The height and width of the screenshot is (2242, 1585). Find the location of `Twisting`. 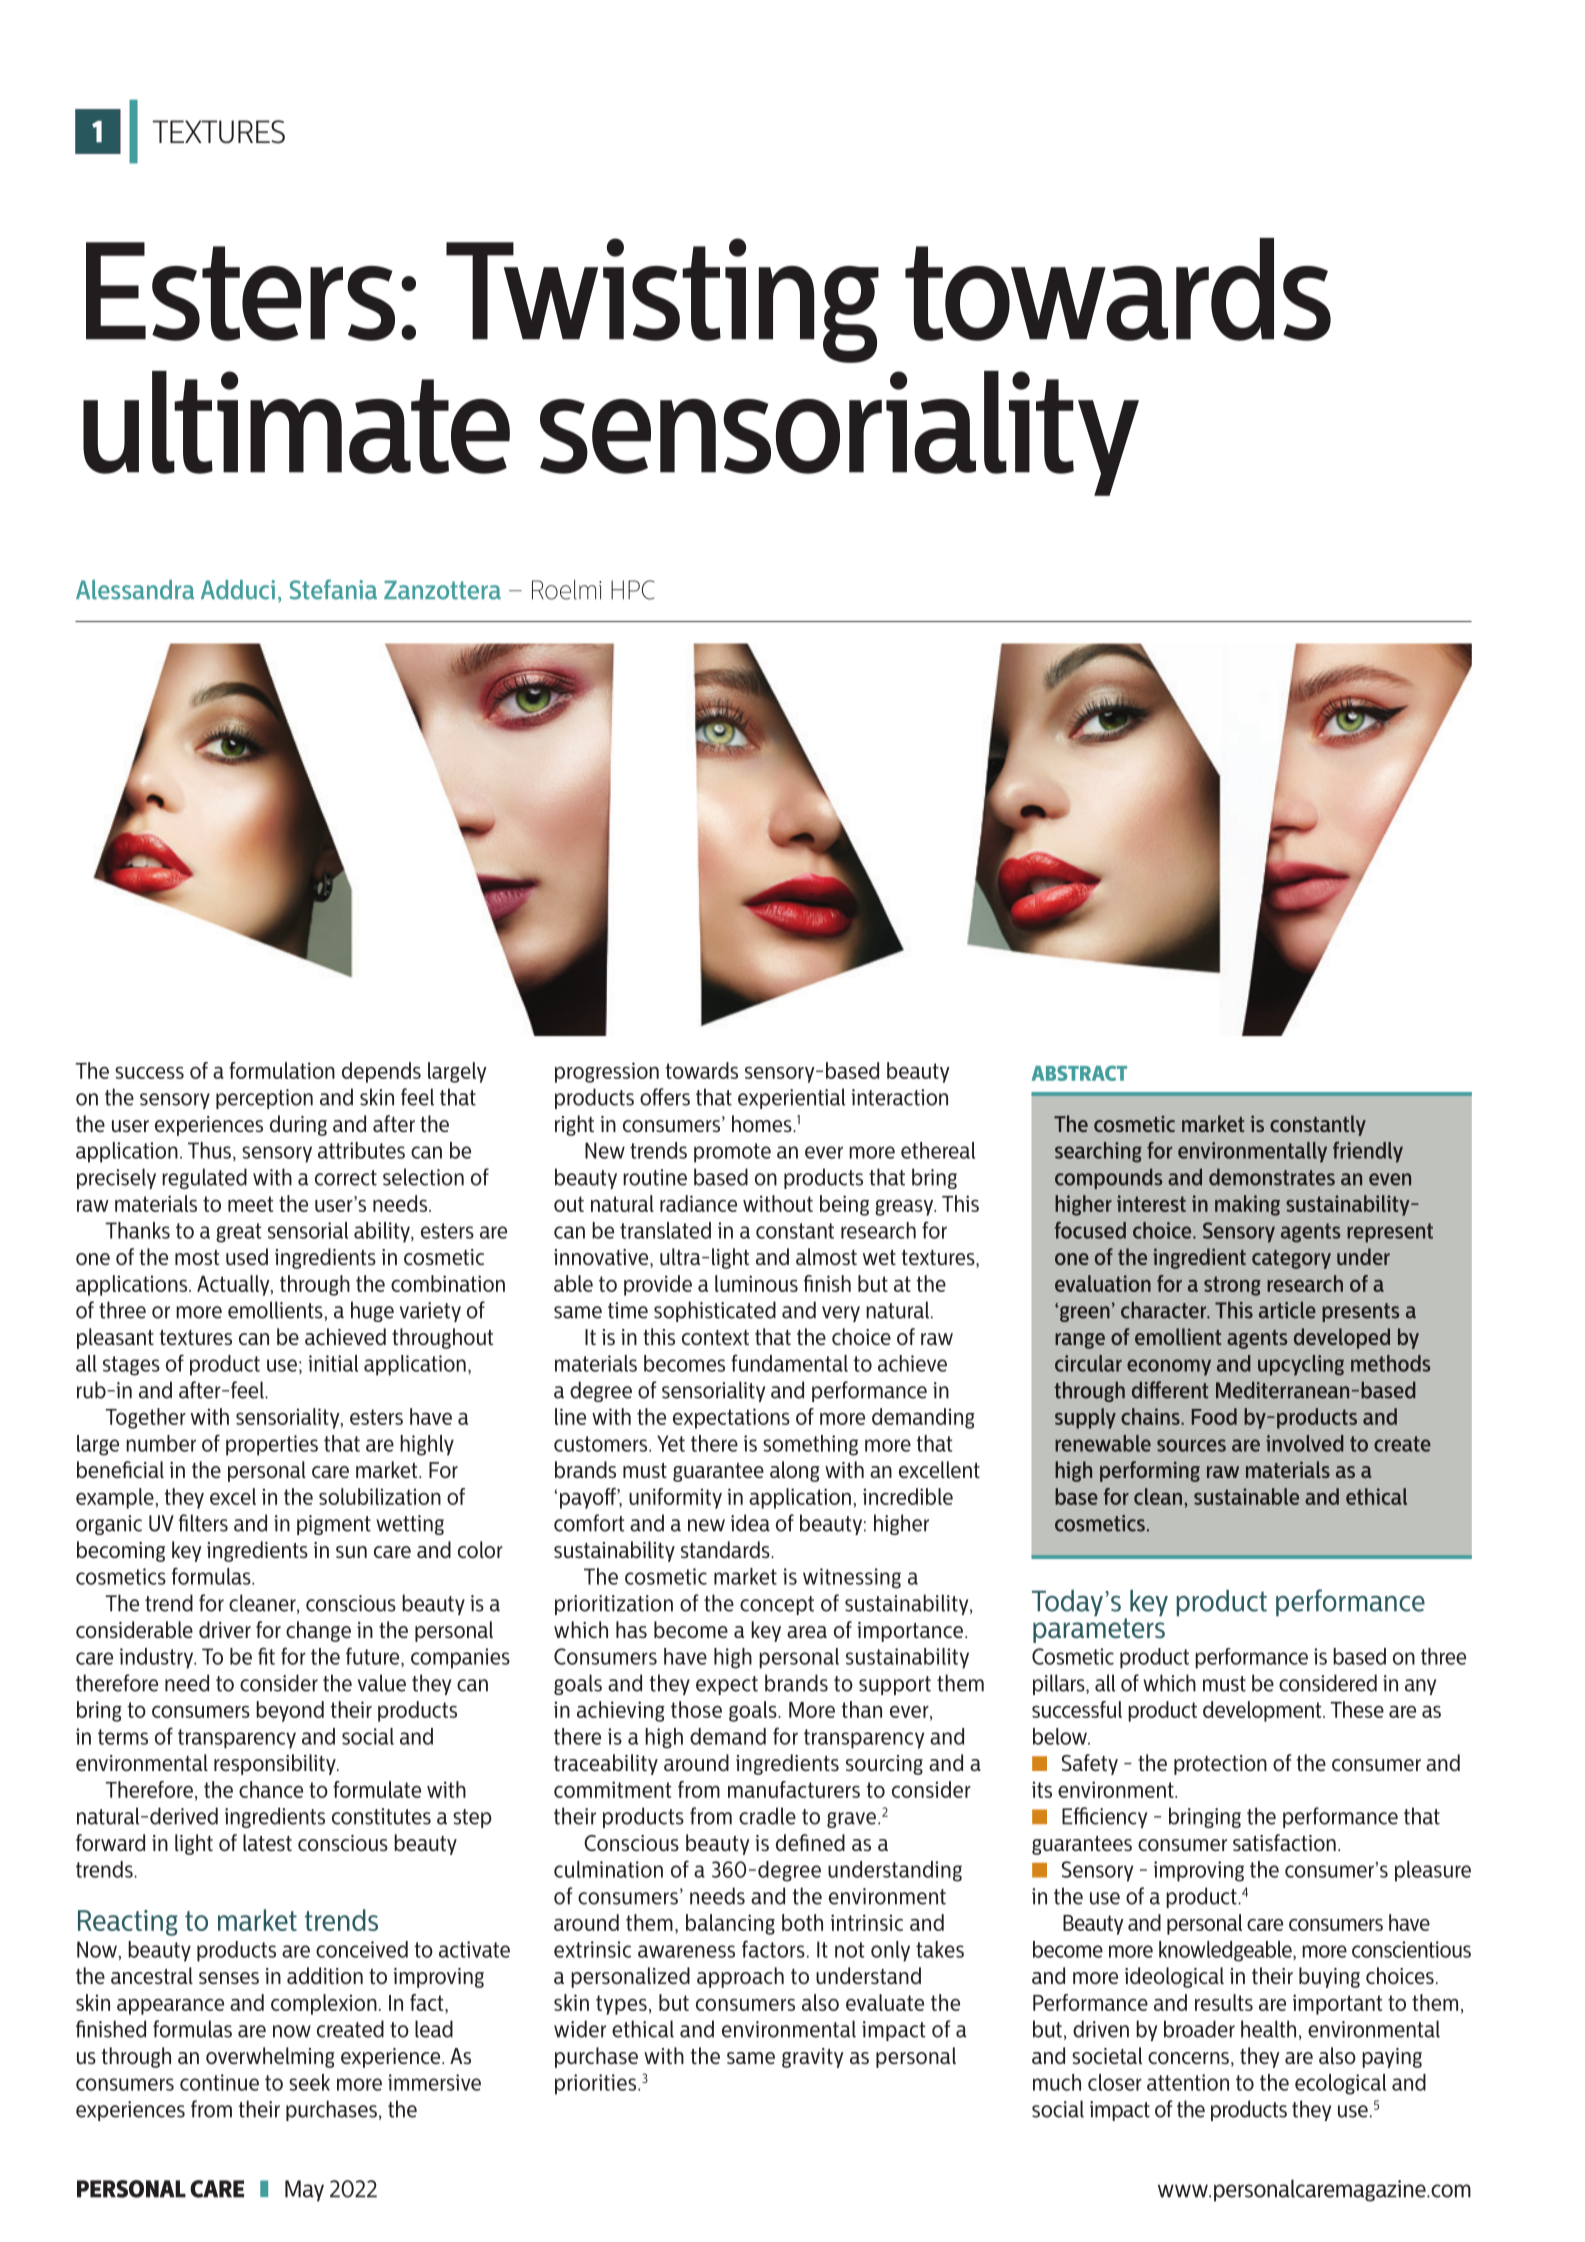

Twisting is located at coordinates (662, 300).
